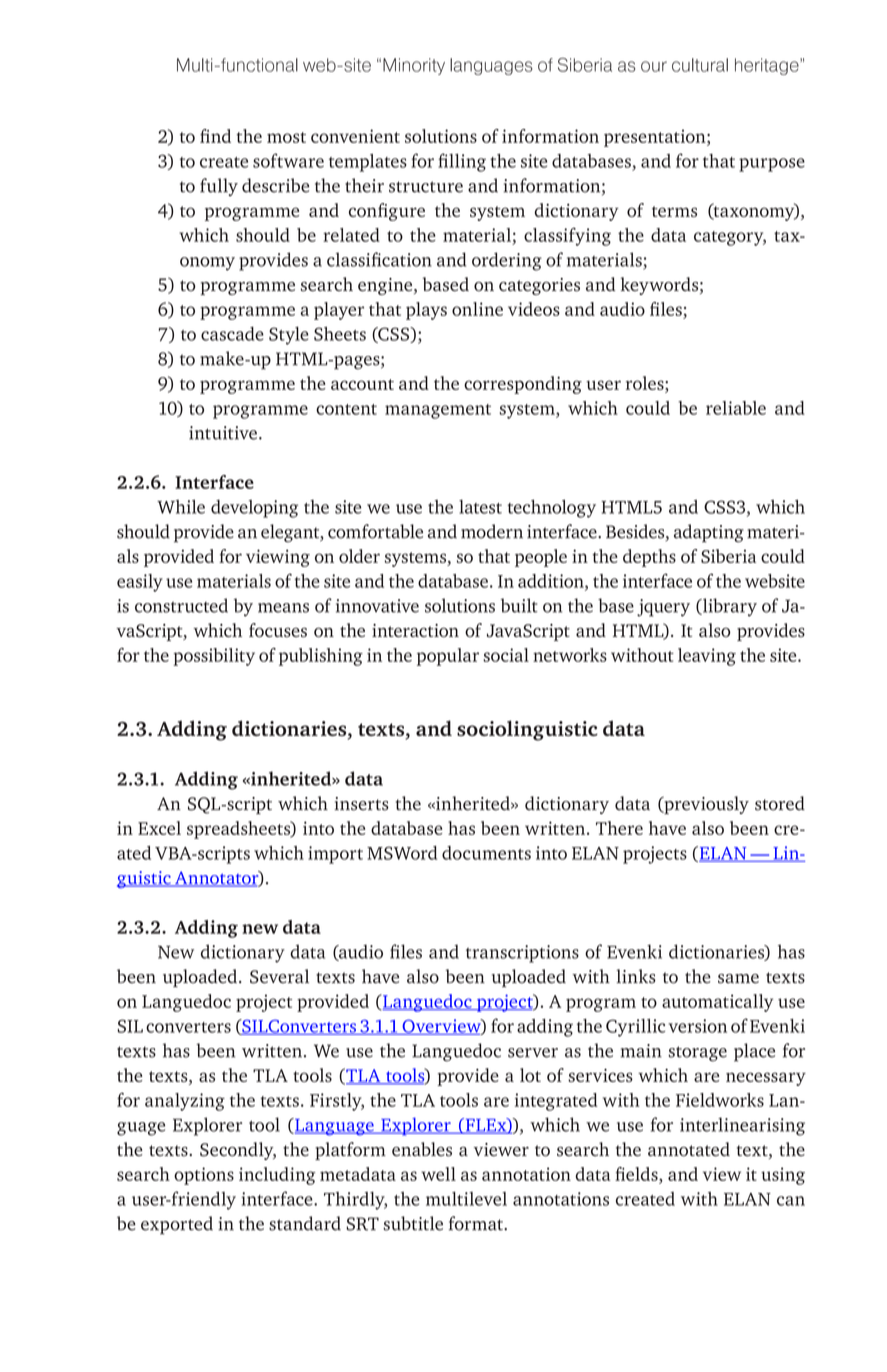  What do you see at coordinates (215, 136) in the document?
I see `find` at bounding box center [215, 136].
